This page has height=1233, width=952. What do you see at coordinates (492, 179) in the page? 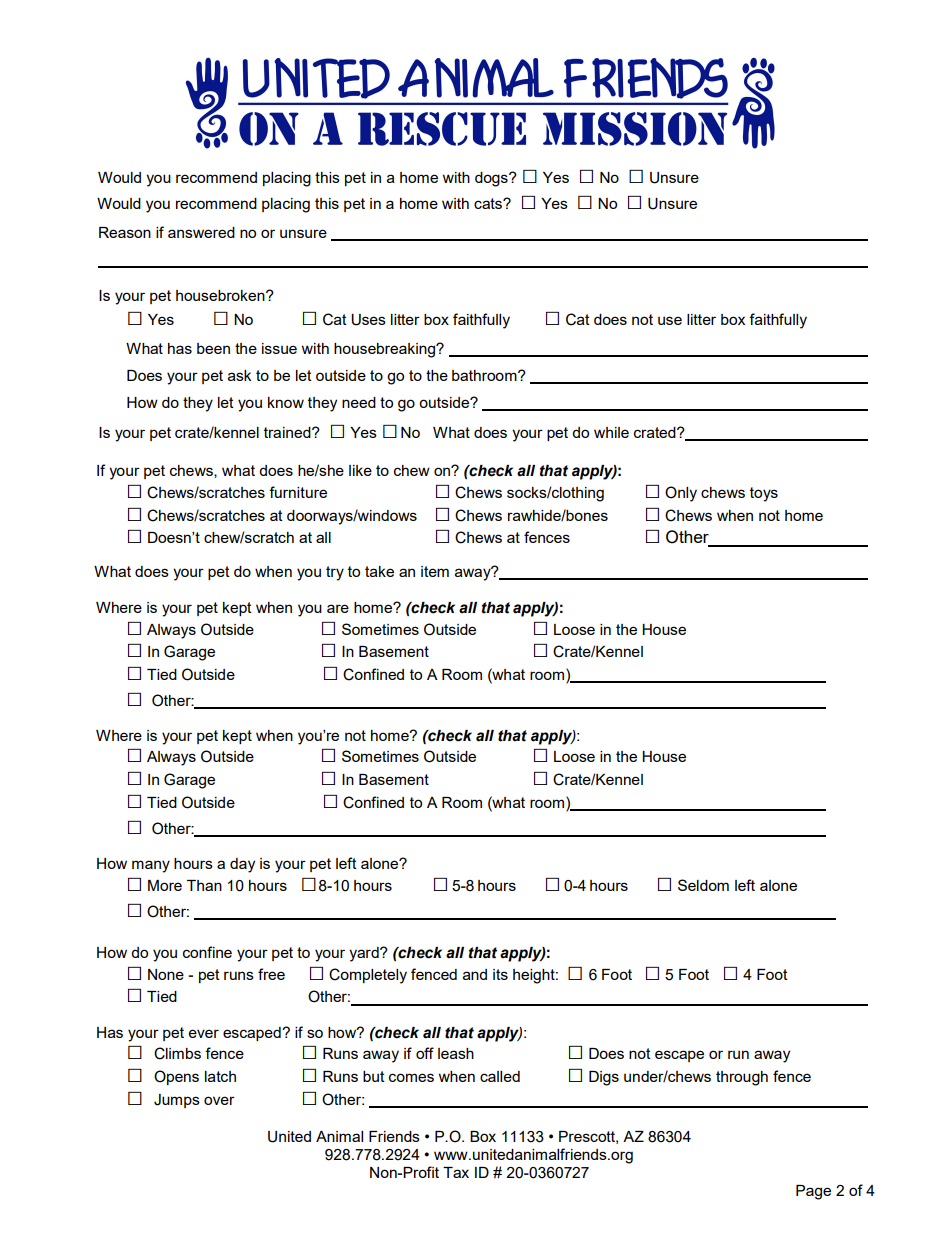
I see `dogs` at bounding box center [492, 179].
